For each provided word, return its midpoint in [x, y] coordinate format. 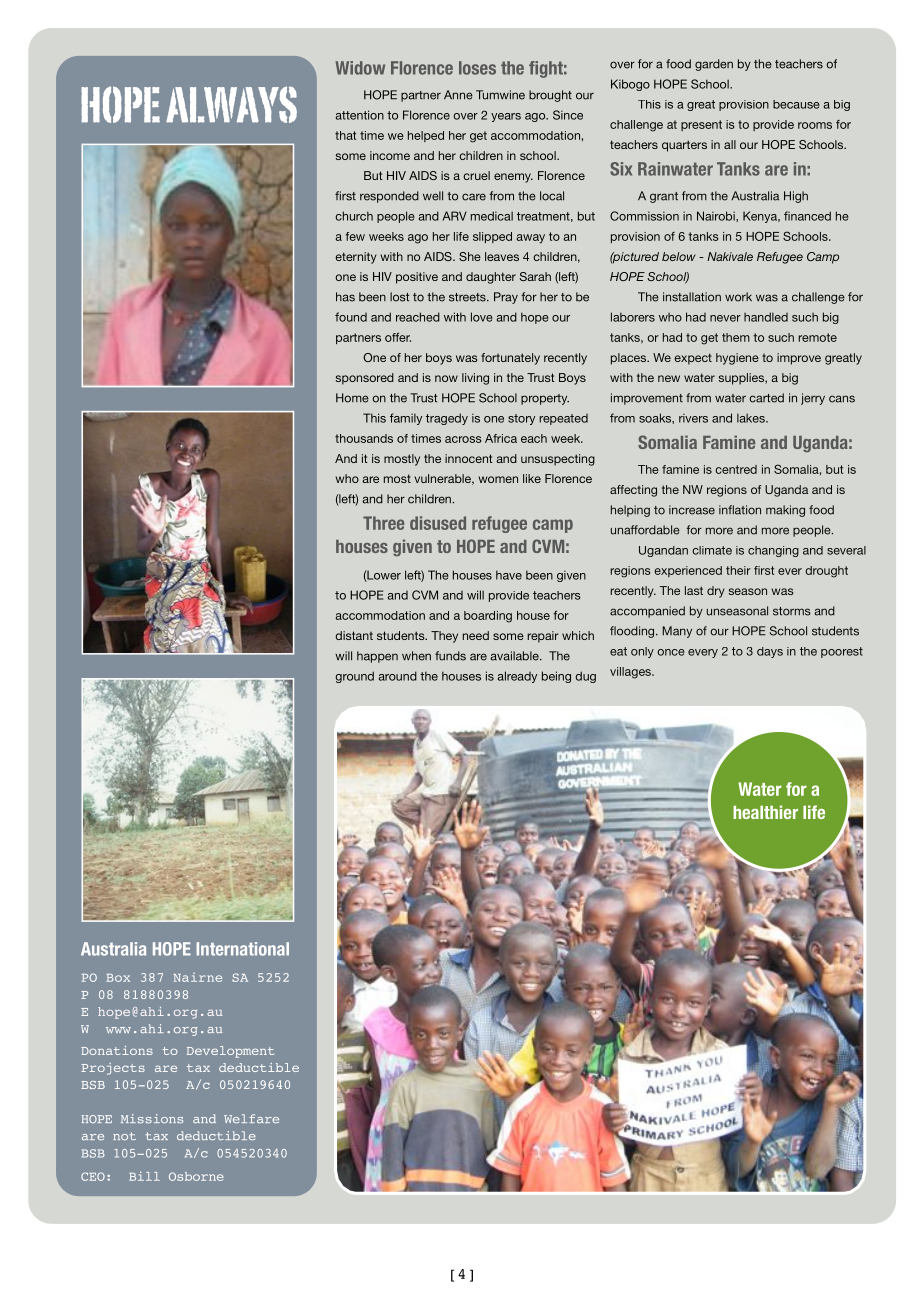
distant [354, 635]
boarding [488, 617]
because [796, 104]
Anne [458, 95]
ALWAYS [231, 104]
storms [792, 611]
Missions [152, 1118]
